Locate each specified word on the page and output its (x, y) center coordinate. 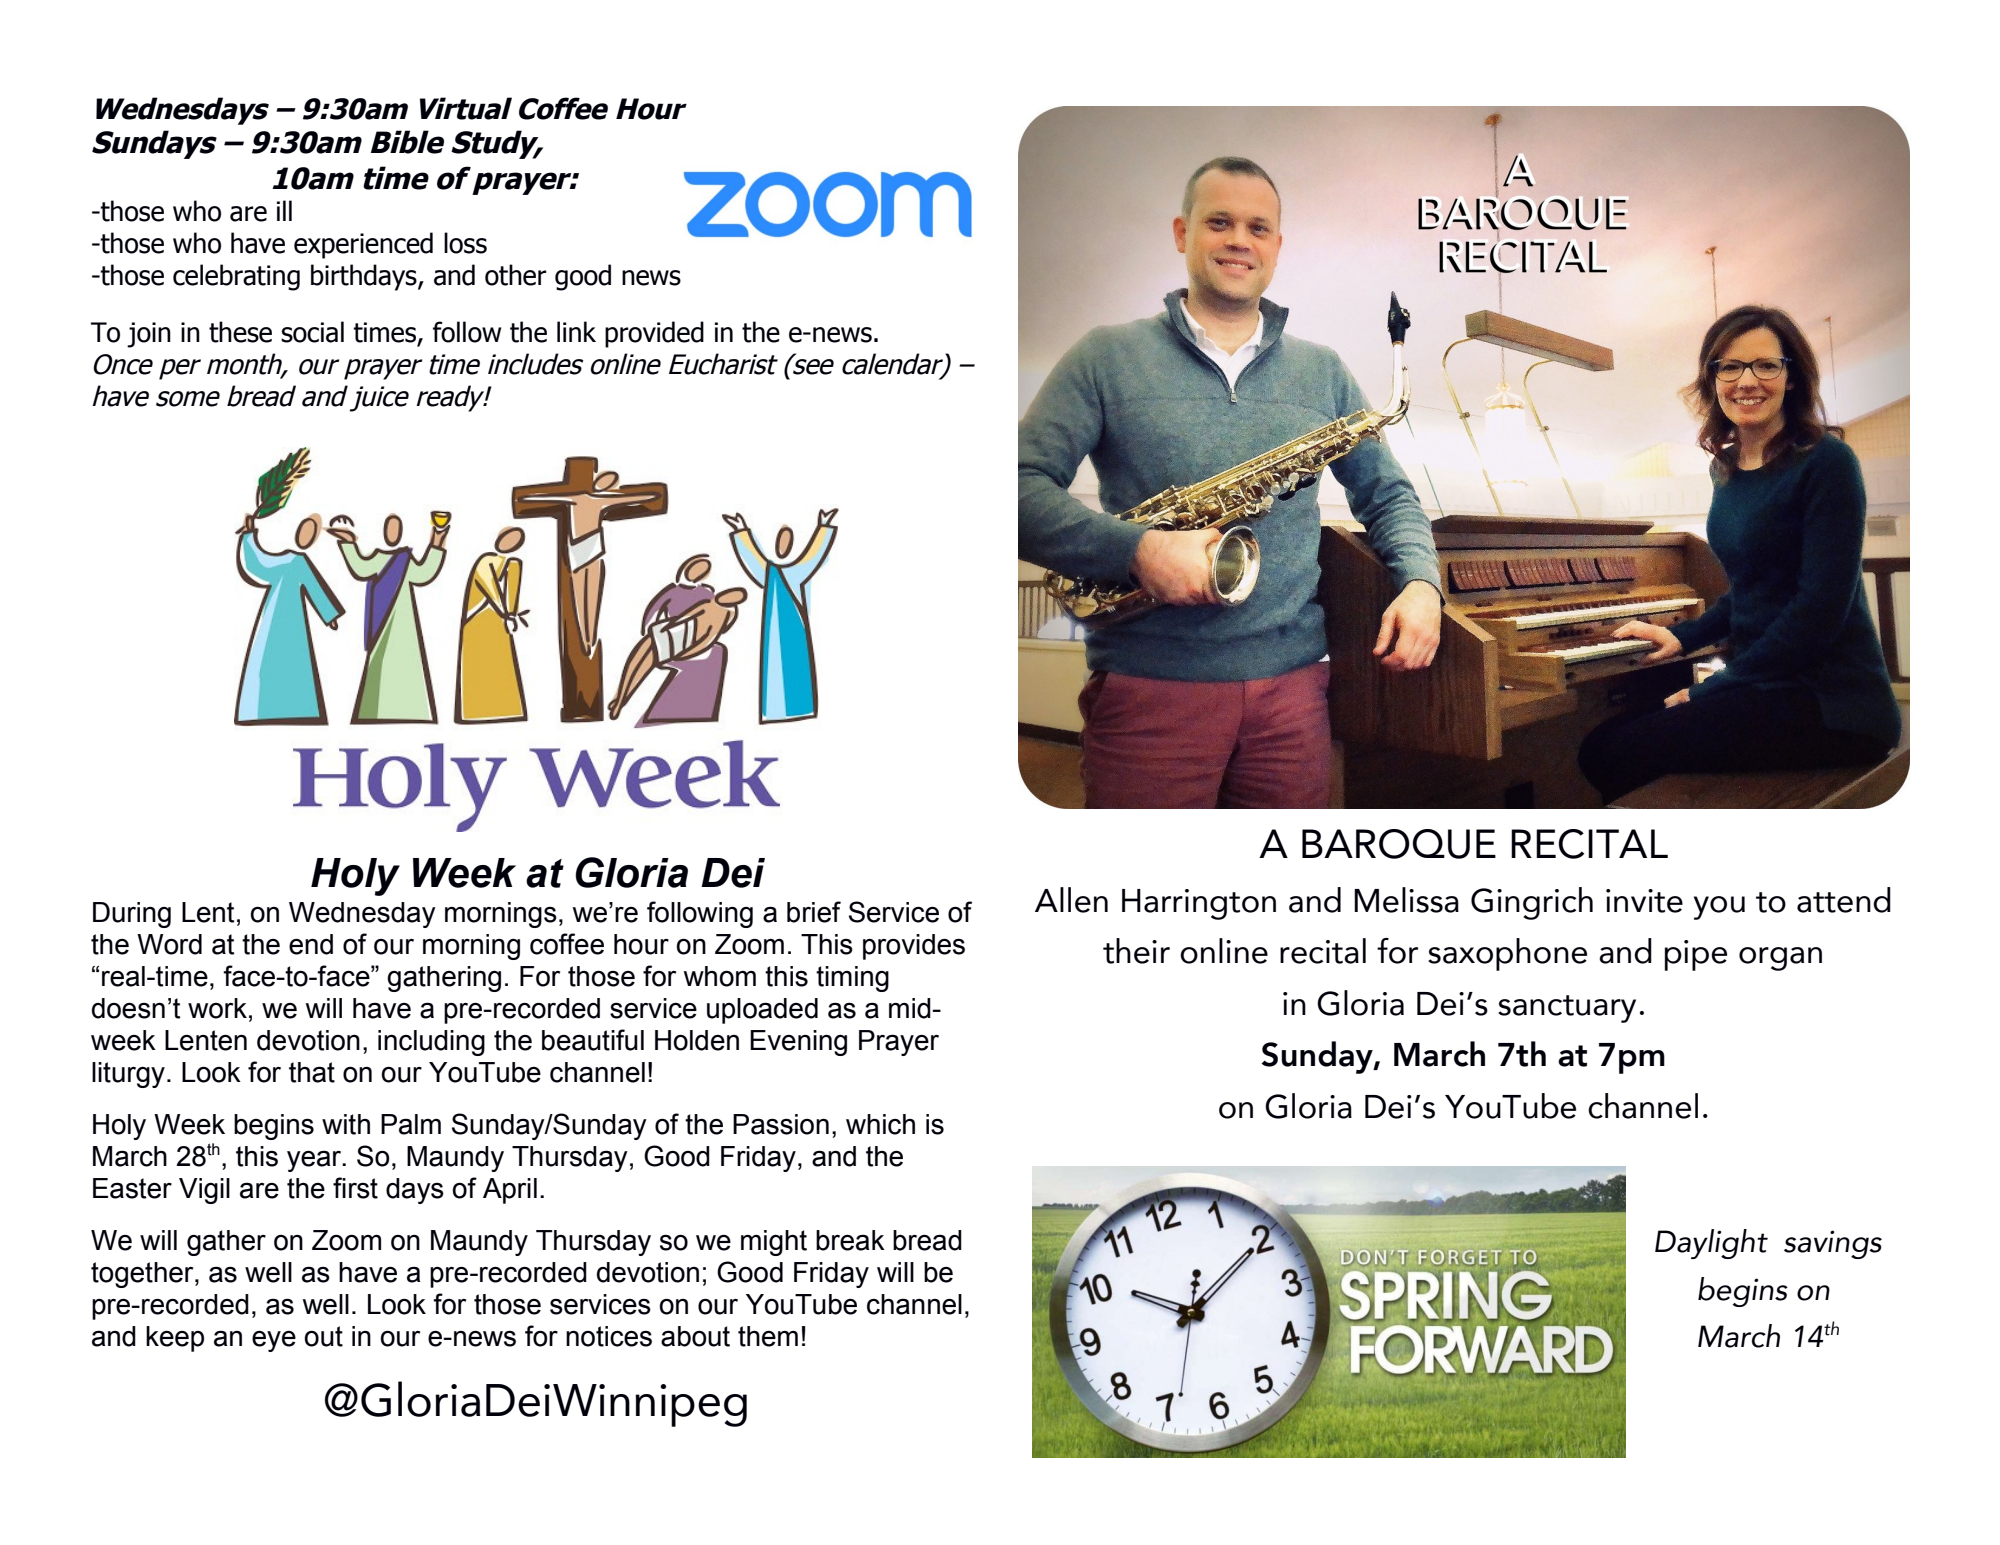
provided (654, 334)
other (516, 275)
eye (274, 1341)
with (346, 1124)
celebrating (236, 277)
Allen (1071, 900)
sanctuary (1567, 1009)
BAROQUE (1399, 844)
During (132, 915)
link (576, 331)
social (312, 332)
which (880, 1124)
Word (169, 944)
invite (1644, 901)
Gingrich (1532, 903)
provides (914, 947)
